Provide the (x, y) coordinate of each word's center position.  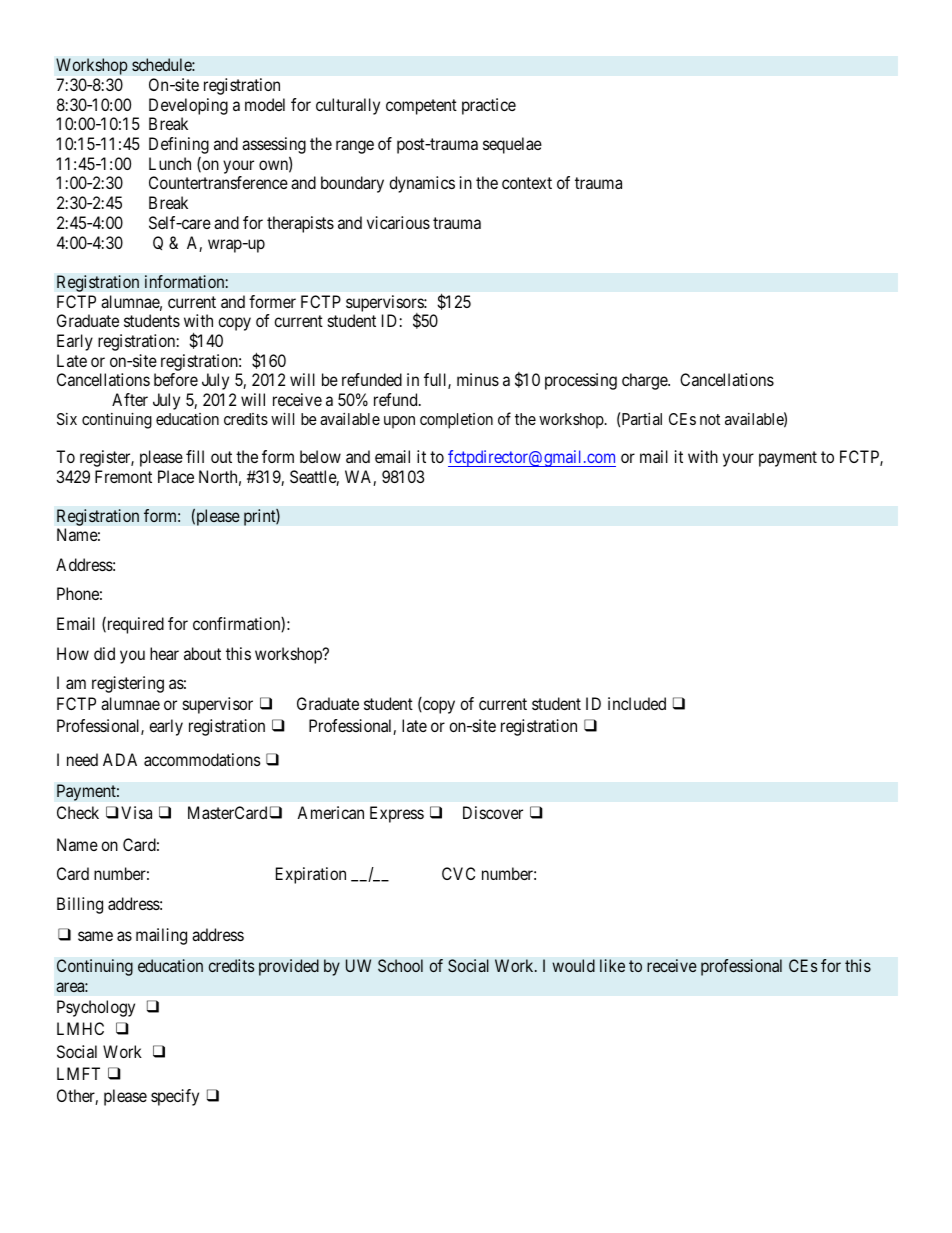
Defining (179, 145)
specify (175, 1097)
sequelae (512, 145)
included (637, 703)
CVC (458, 873)
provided (289, 967)
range (355, 147)
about (202, 653)
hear (164, 653)
